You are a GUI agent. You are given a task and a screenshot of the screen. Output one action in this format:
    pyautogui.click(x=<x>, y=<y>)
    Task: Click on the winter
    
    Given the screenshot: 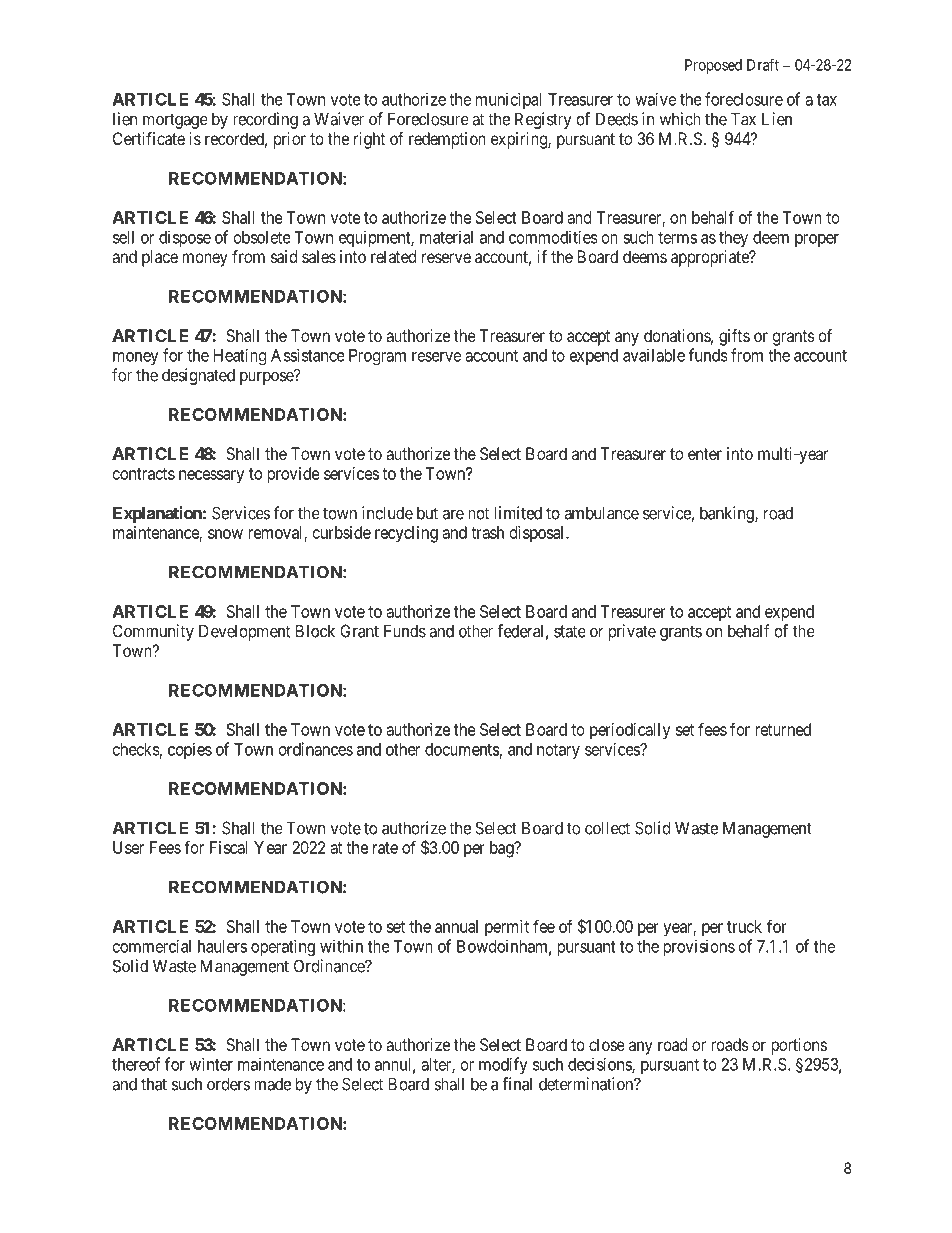 What is the action you would take?
    pyautogui.click(x=211, y=1064)
